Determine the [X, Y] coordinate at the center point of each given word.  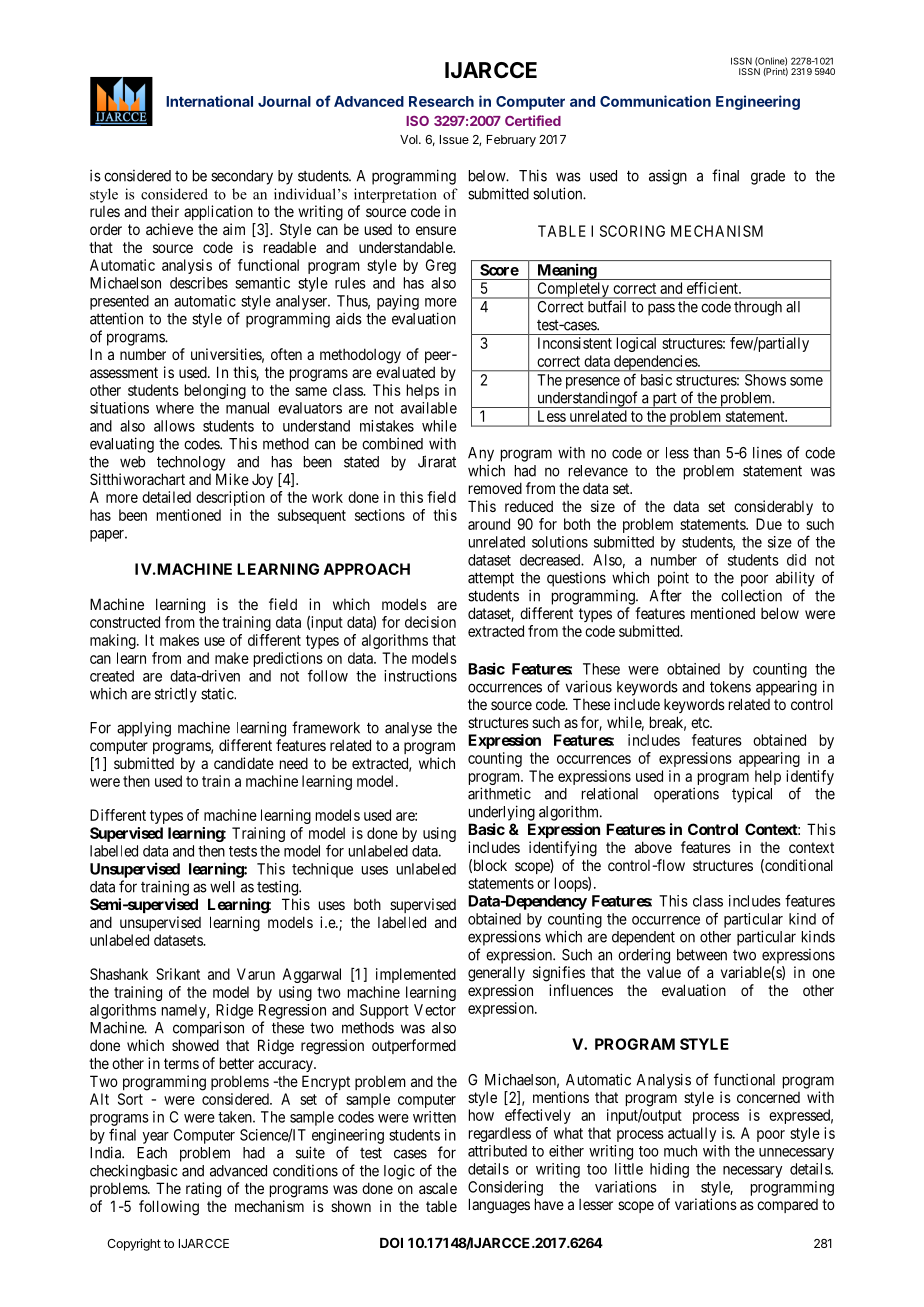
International [209, 101]
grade [768, 177]
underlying [502, 813]
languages [499, 1206]
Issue [454, 139]
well [222, 887]
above [653, 847]
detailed [166, 497]
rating [203, 1190]
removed [495, 488]
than [706, 453]
